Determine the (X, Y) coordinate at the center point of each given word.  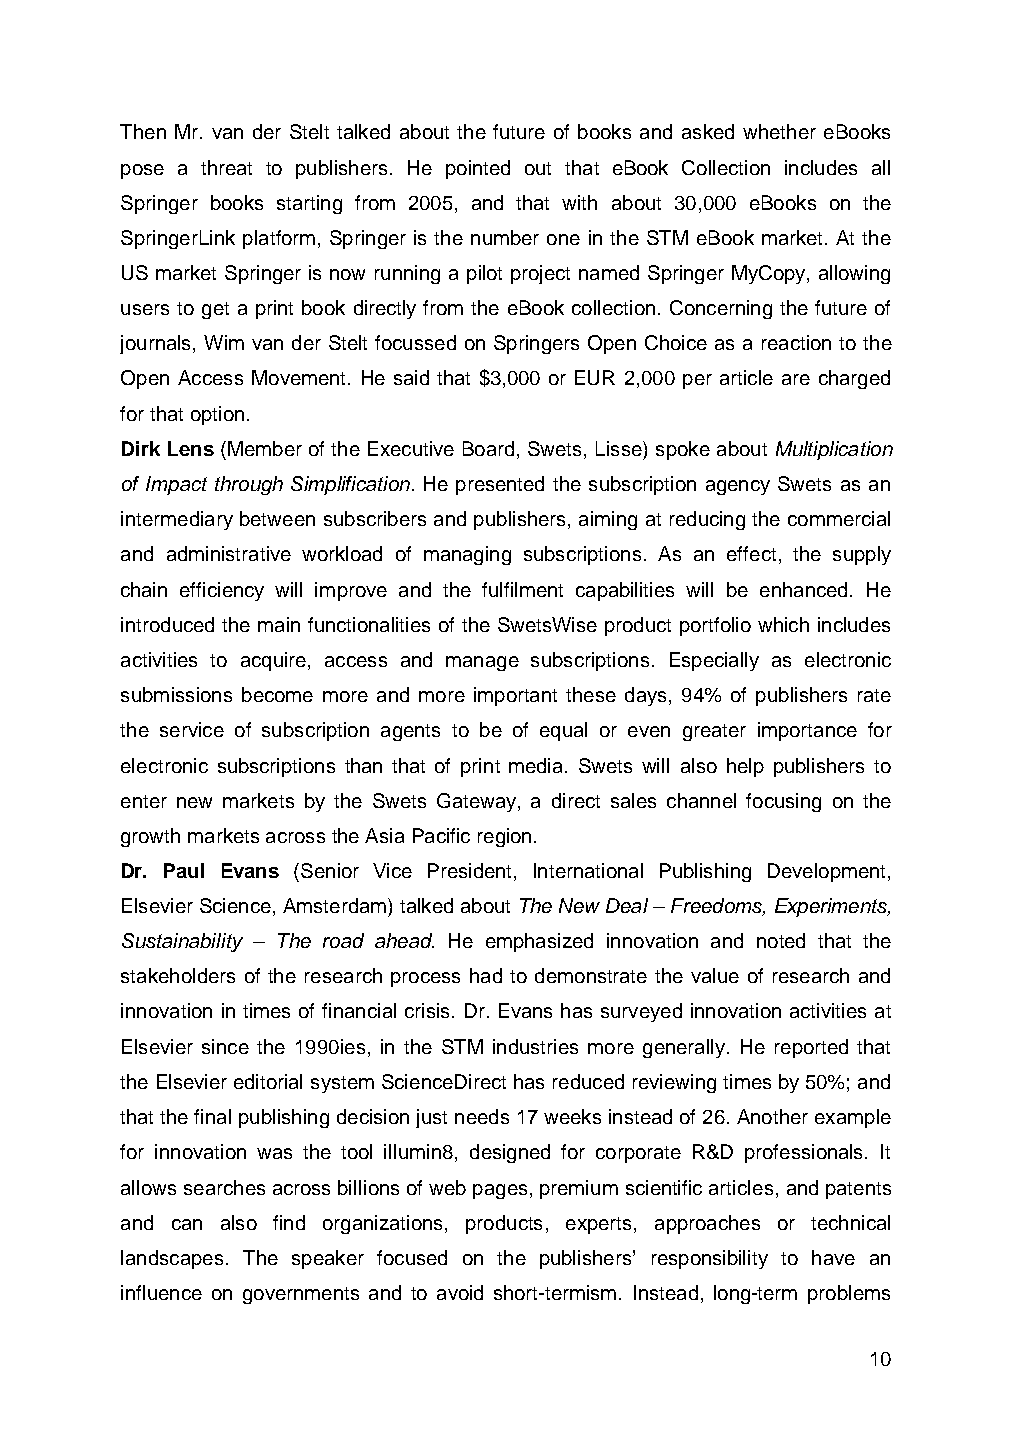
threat (226, 167)
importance (807, 731)
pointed (478, 169)
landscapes (172, 1259)
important (515, 696)
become (277, 694)
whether (779, 131)
